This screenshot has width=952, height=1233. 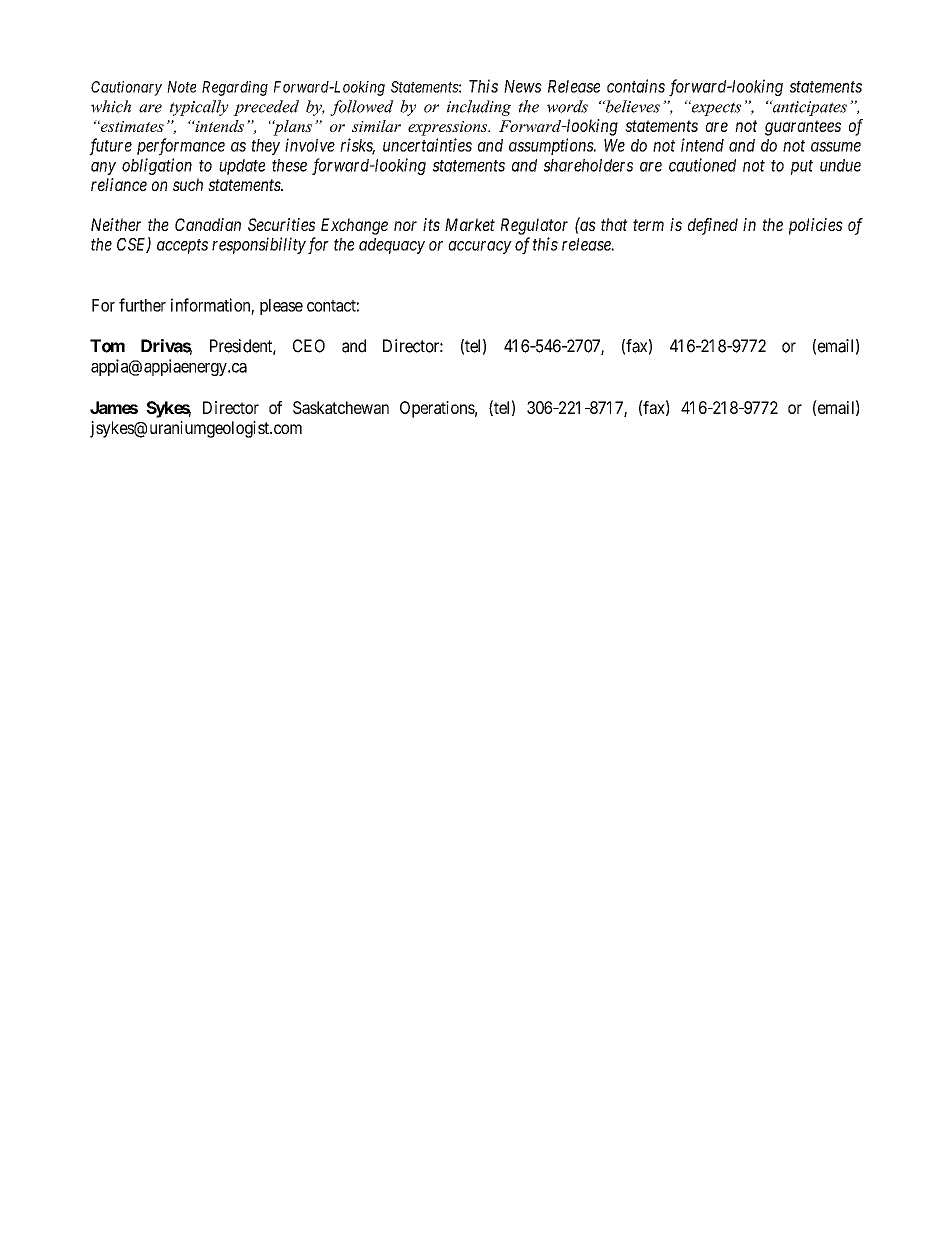 What do you see at coordinates (341, 407) in the screenshot?
I see `Saskatchewan` at bounding box center [341, 407].
